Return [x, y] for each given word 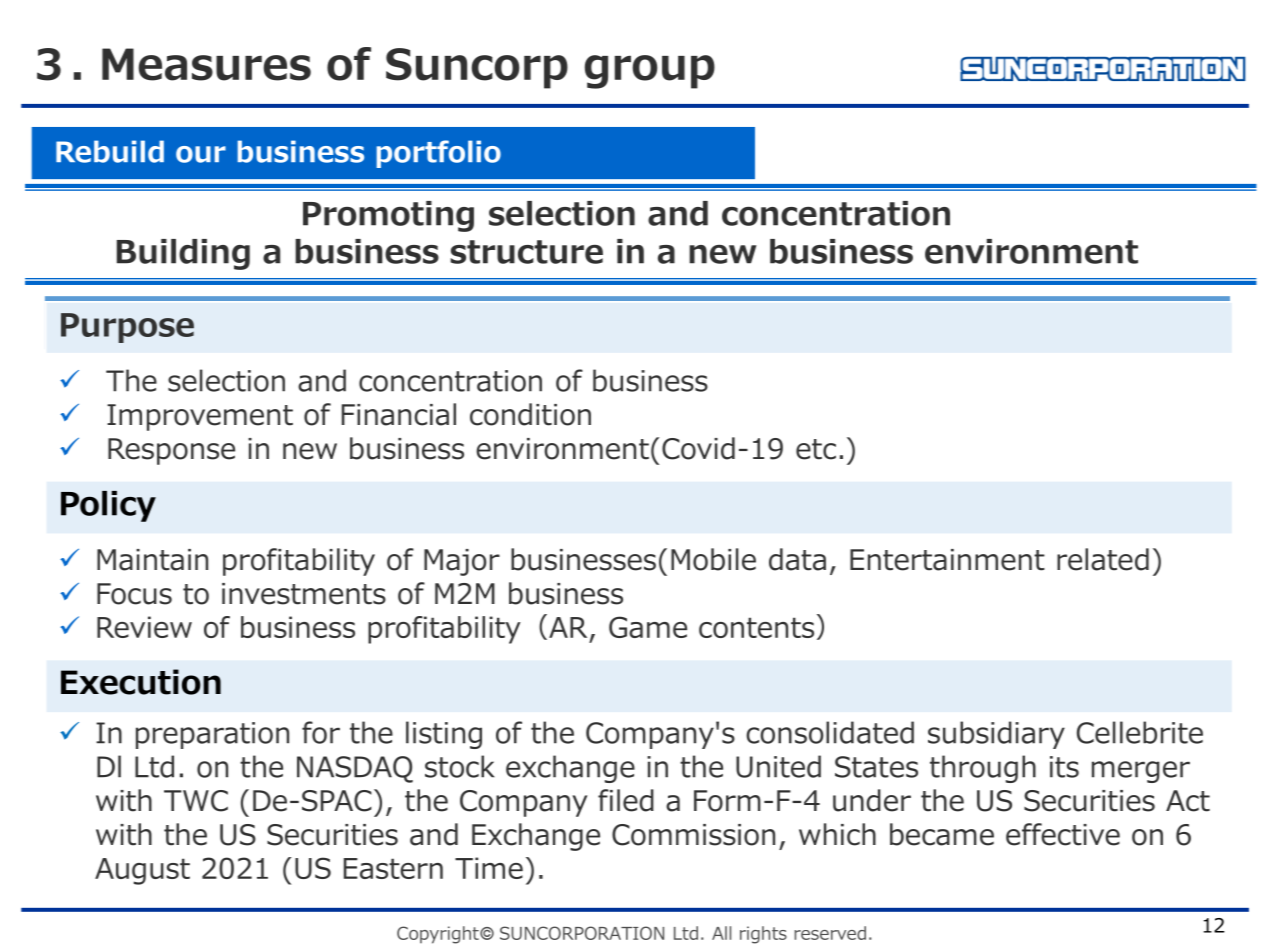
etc [816, 449]
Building [183, 254]
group [650, 72]
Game [648, 627]
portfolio [439, 154]
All [721, 933]
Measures [206, 64]
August [142, 871]
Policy [108, 506]
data [797, 559]
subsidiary [996, 735]
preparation [212, 735]
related [1103, 559]
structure [526, 252]
